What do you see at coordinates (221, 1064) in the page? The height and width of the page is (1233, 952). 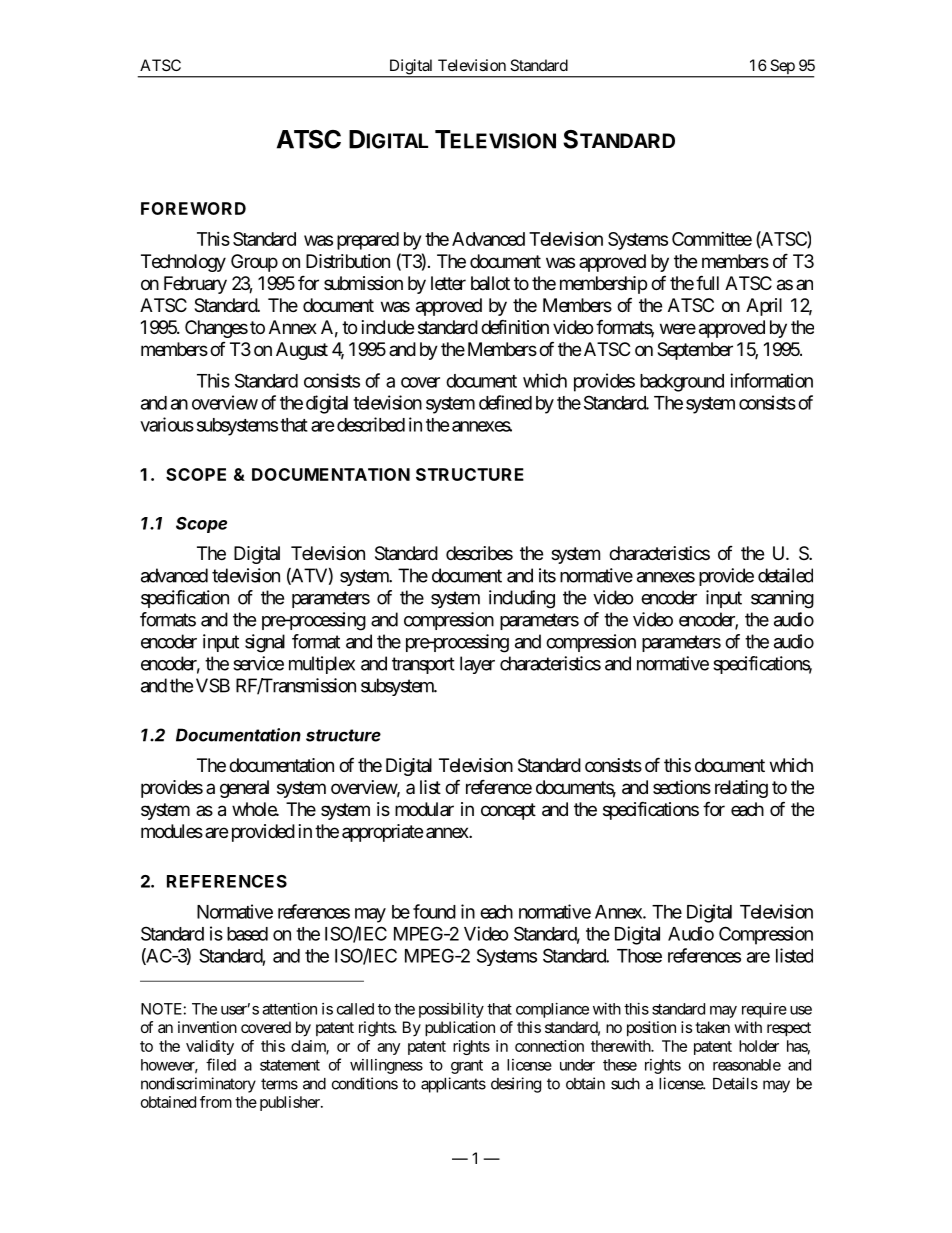 I see `filed` at bounding box center [221, 1064].
